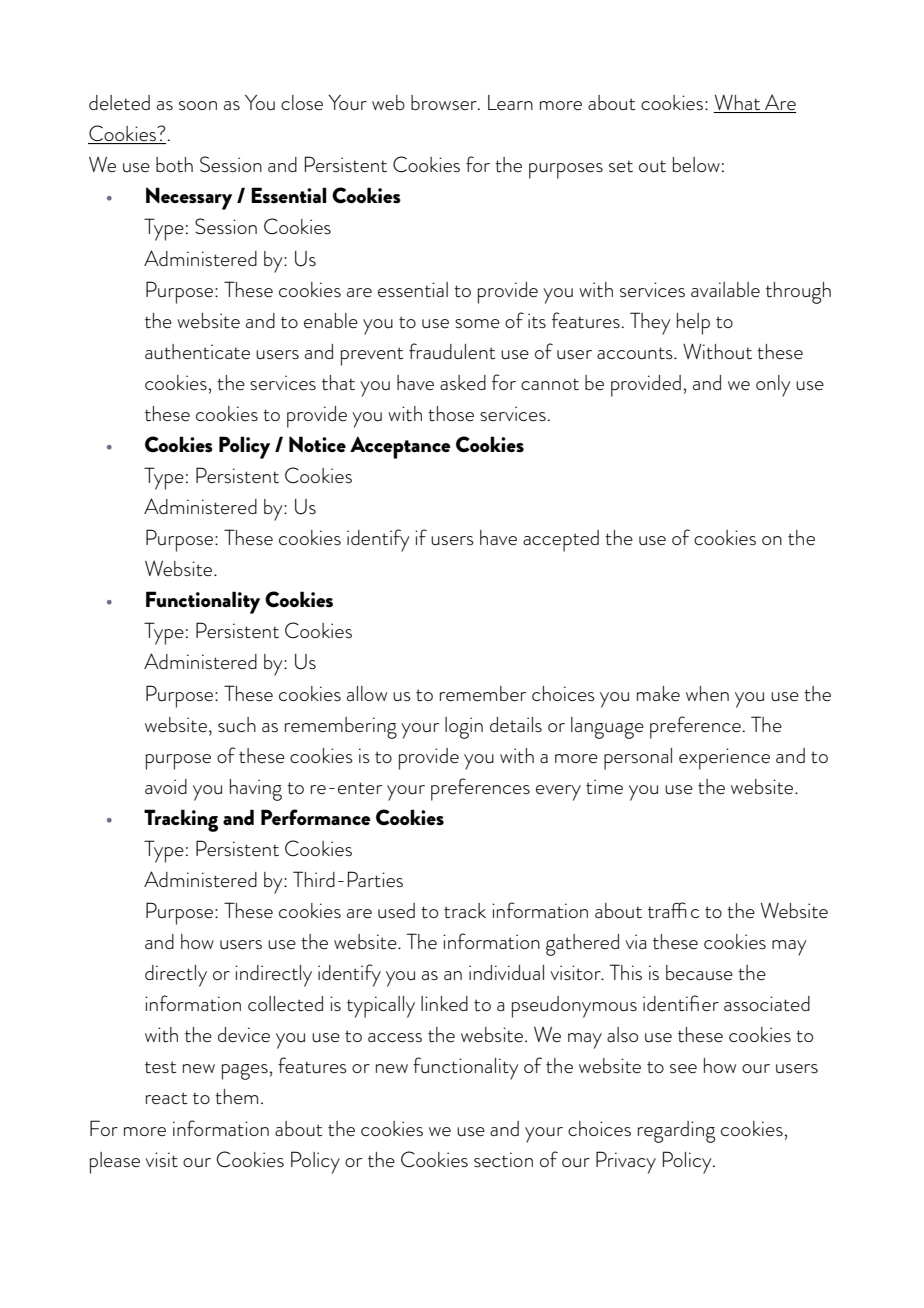 The width and height of the screenshot is (924, 1308). Describe the element at coordinates (396, 911) in the screenshot. I see `used` at that location.
